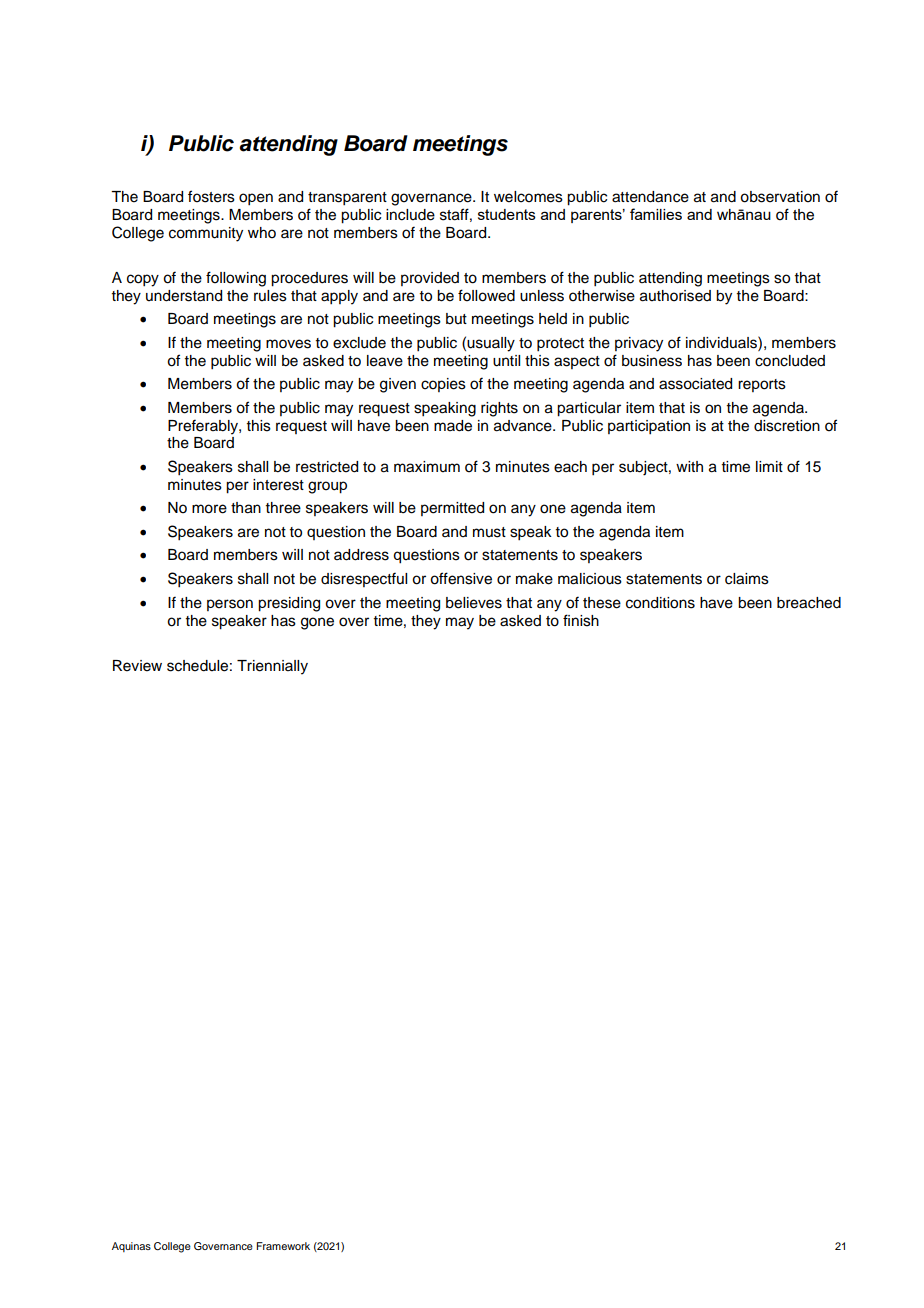  Describe the element at coordinates (137, 666) in the document. I see `Review` at that location.
